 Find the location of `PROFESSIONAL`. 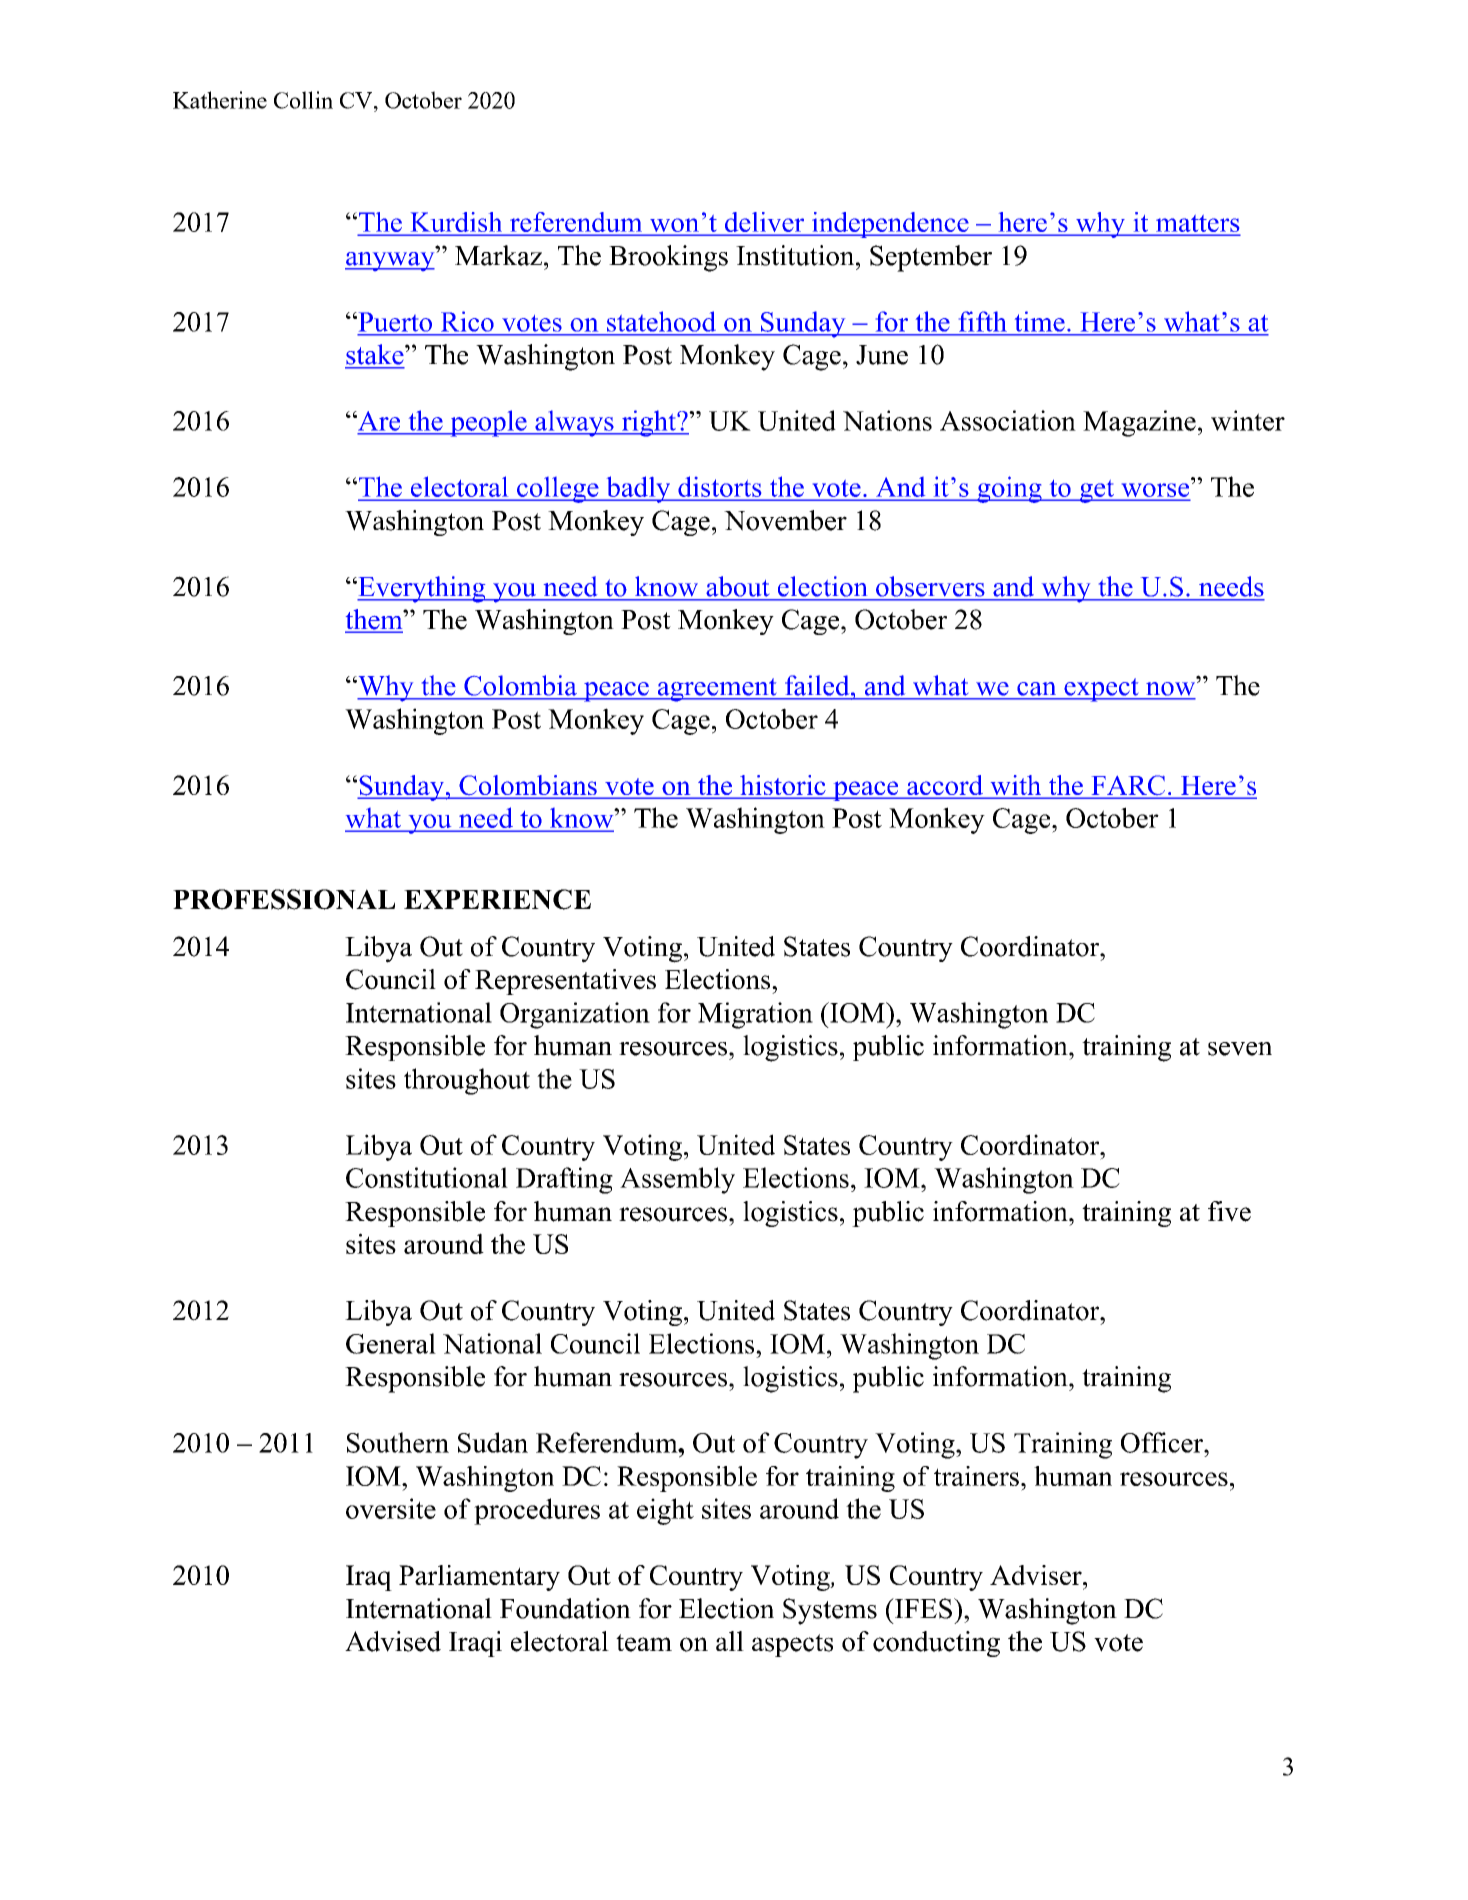

PROFESSIONAL is located at coordinates (284, 899).
